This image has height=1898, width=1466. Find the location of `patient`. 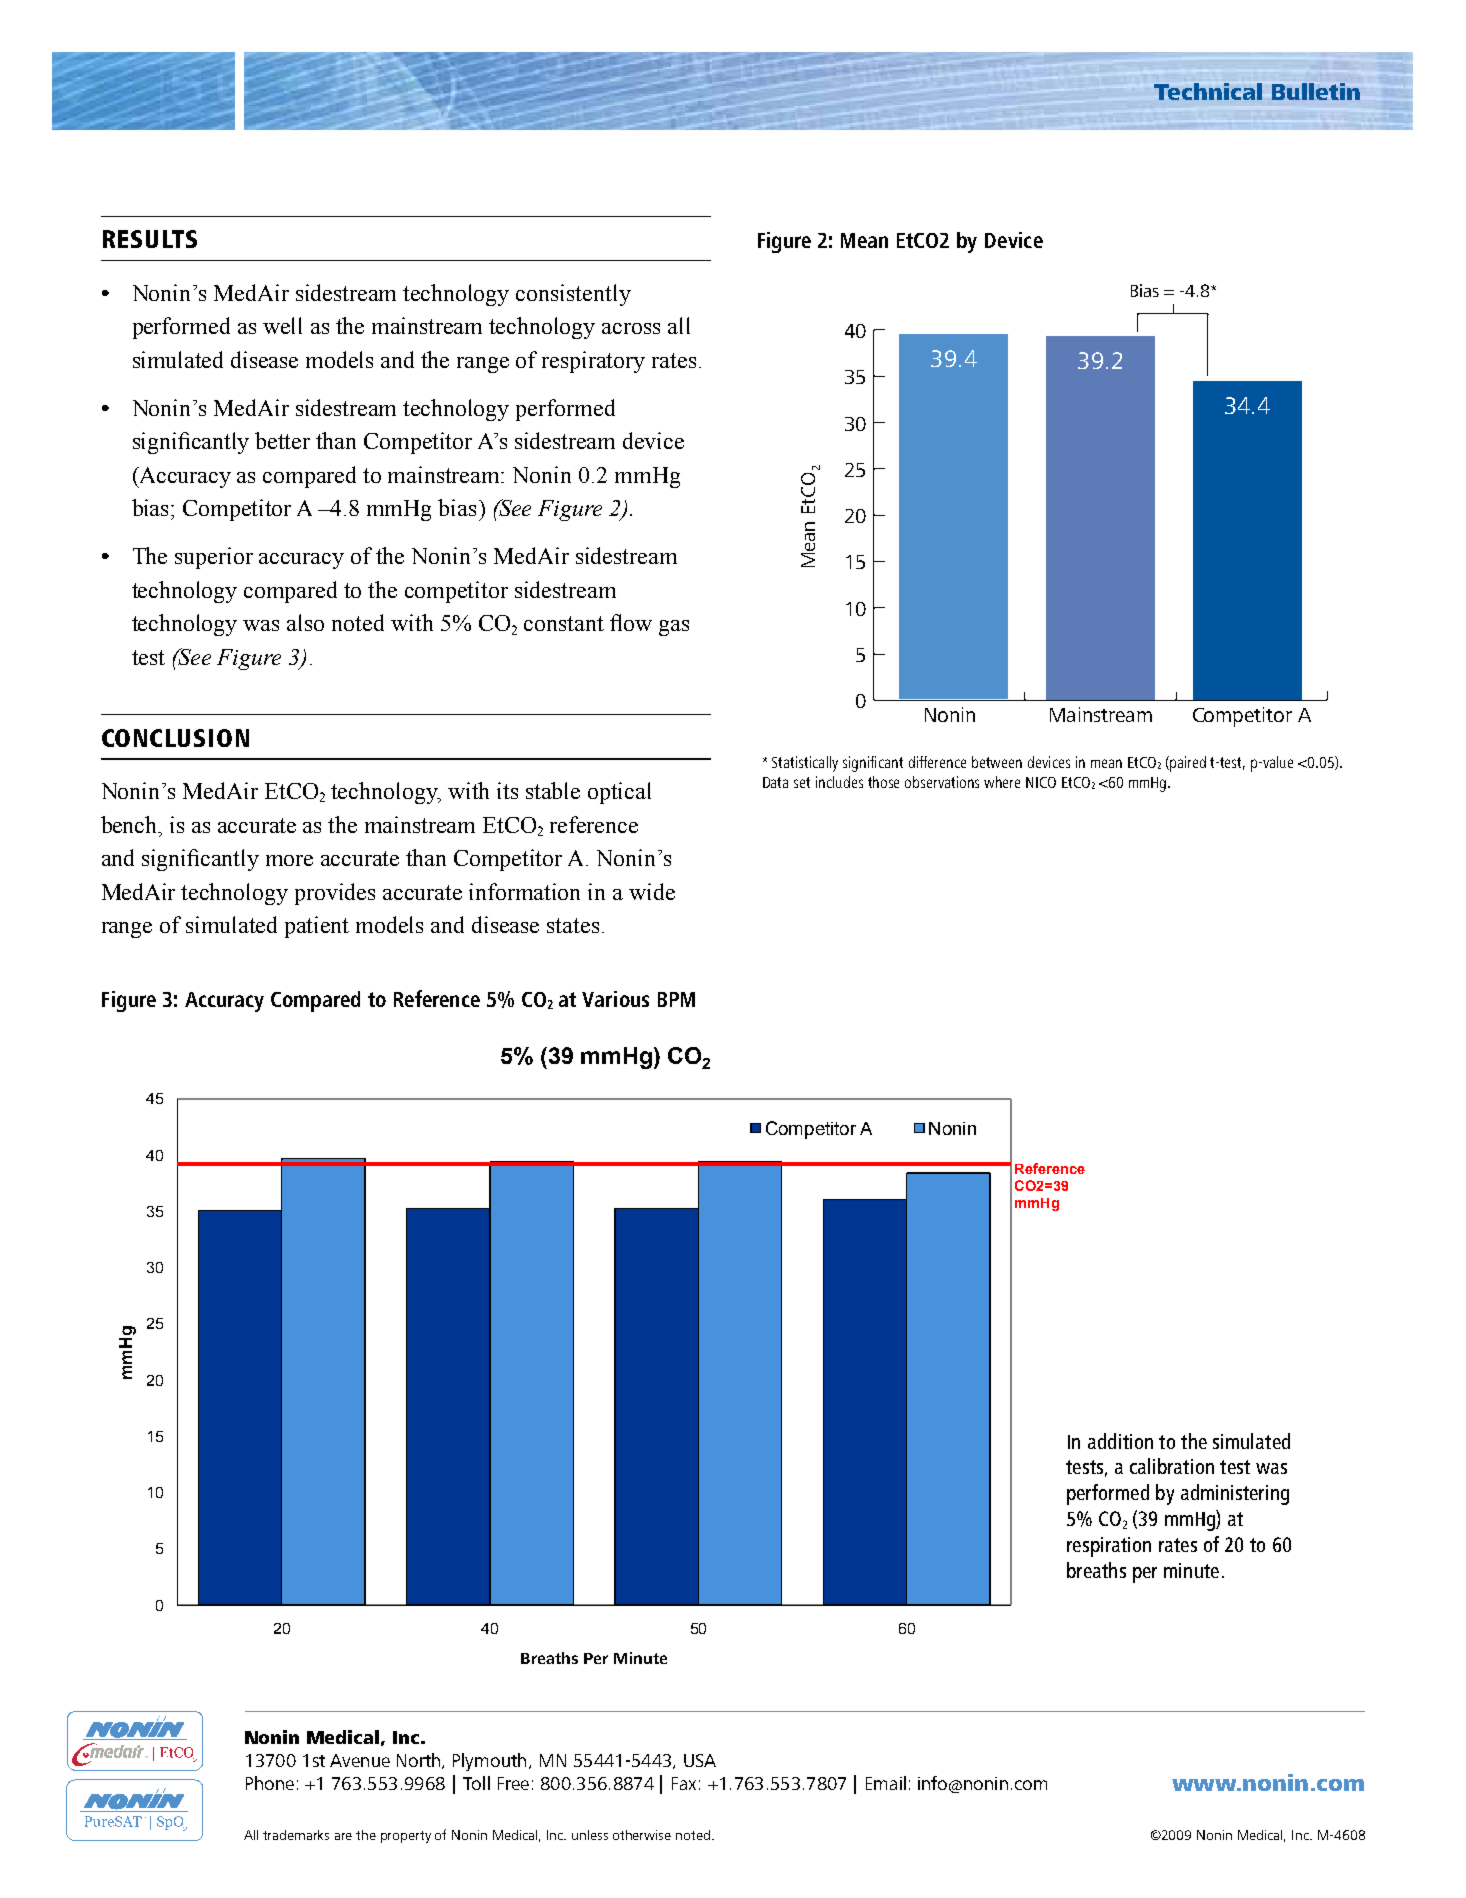

patient is located at coordinates (317, 927).
